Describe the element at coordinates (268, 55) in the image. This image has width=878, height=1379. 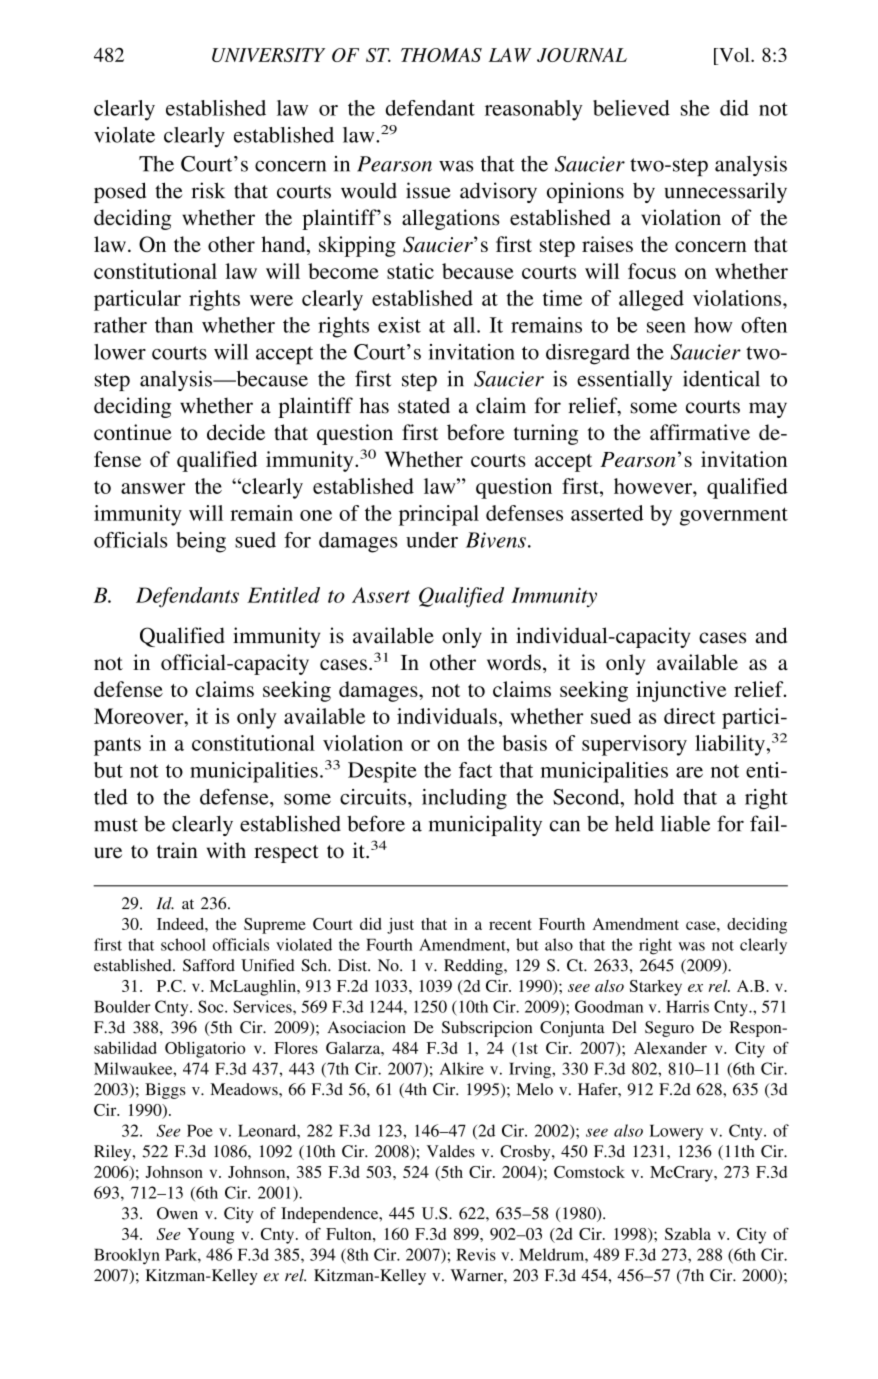
I see `UNIVERSITY` at that location.
